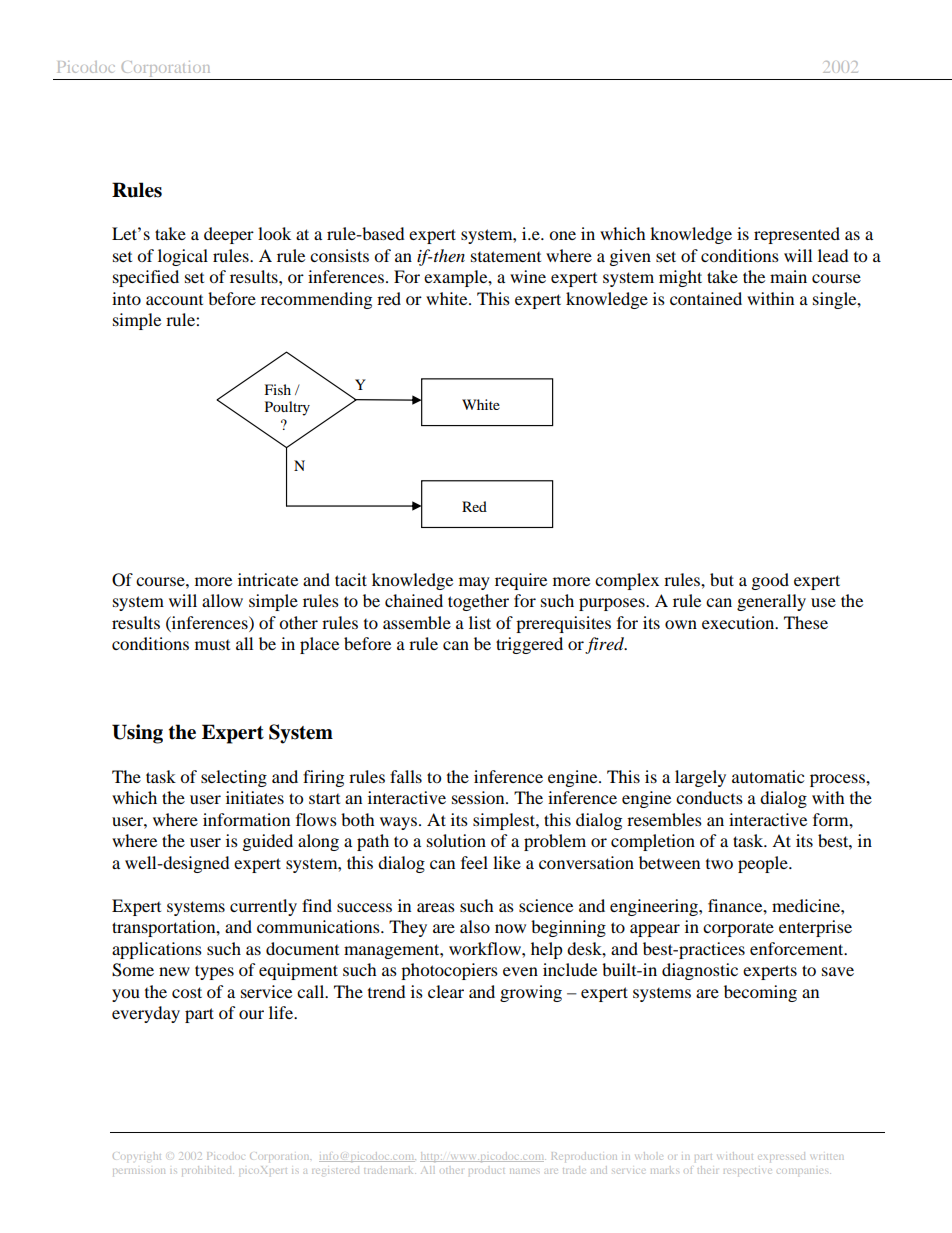 The width and height of the page is (952, 1233). What do you see at coordinates (764, 864) in the page?
I see `people` at bounding box center [764, 864].
